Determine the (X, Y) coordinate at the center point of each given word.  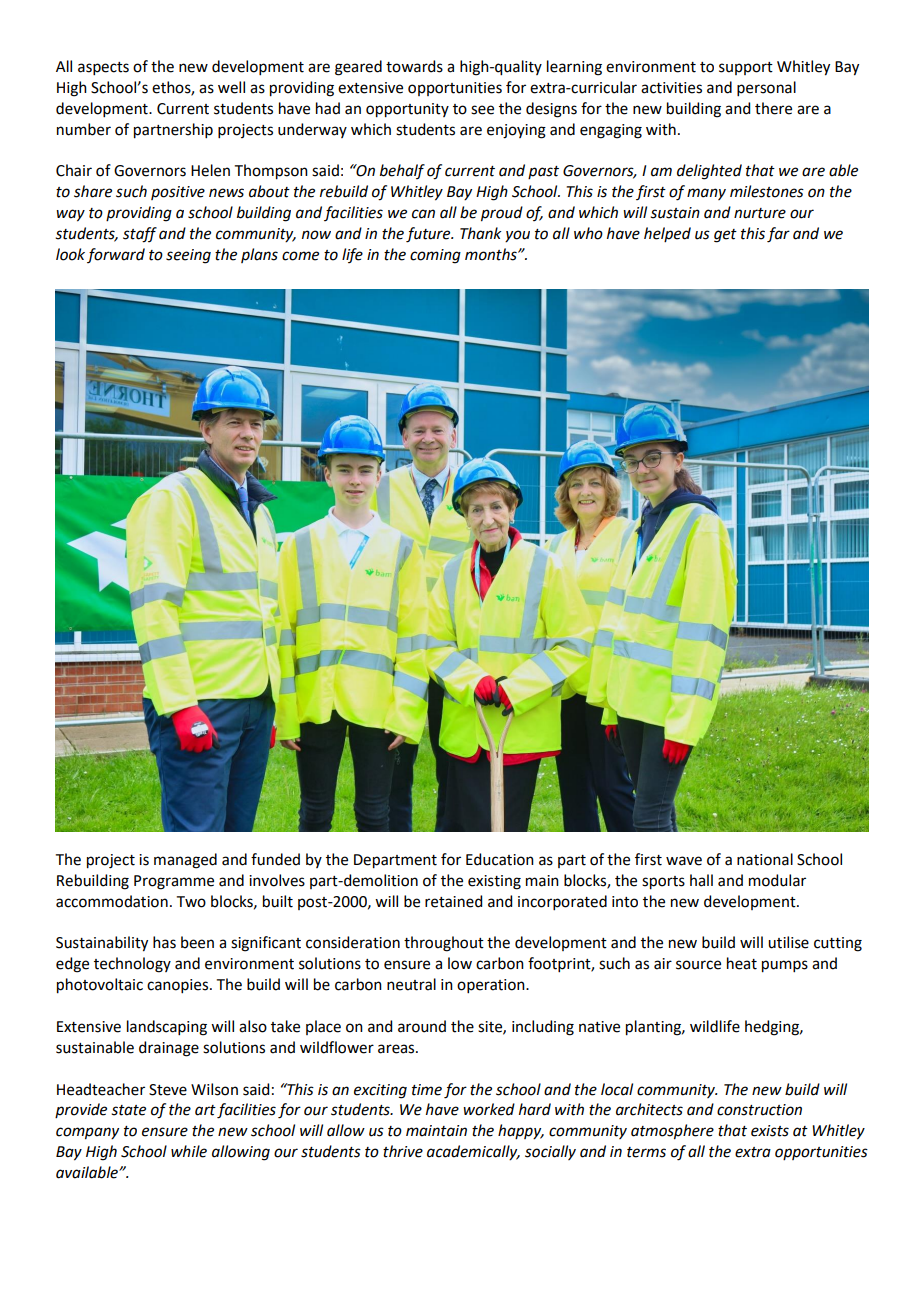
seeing (188, 256)
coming (435, 256)
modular (777, 880)
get (725, 236)
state (128, 1110)
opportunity (407, 110)
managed (185, 861)
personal (766, 88)
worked (489, 1109)
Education (500, 859)
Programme (174, 882)
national (765, 859)
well (231, 87)
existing (494, 882)
